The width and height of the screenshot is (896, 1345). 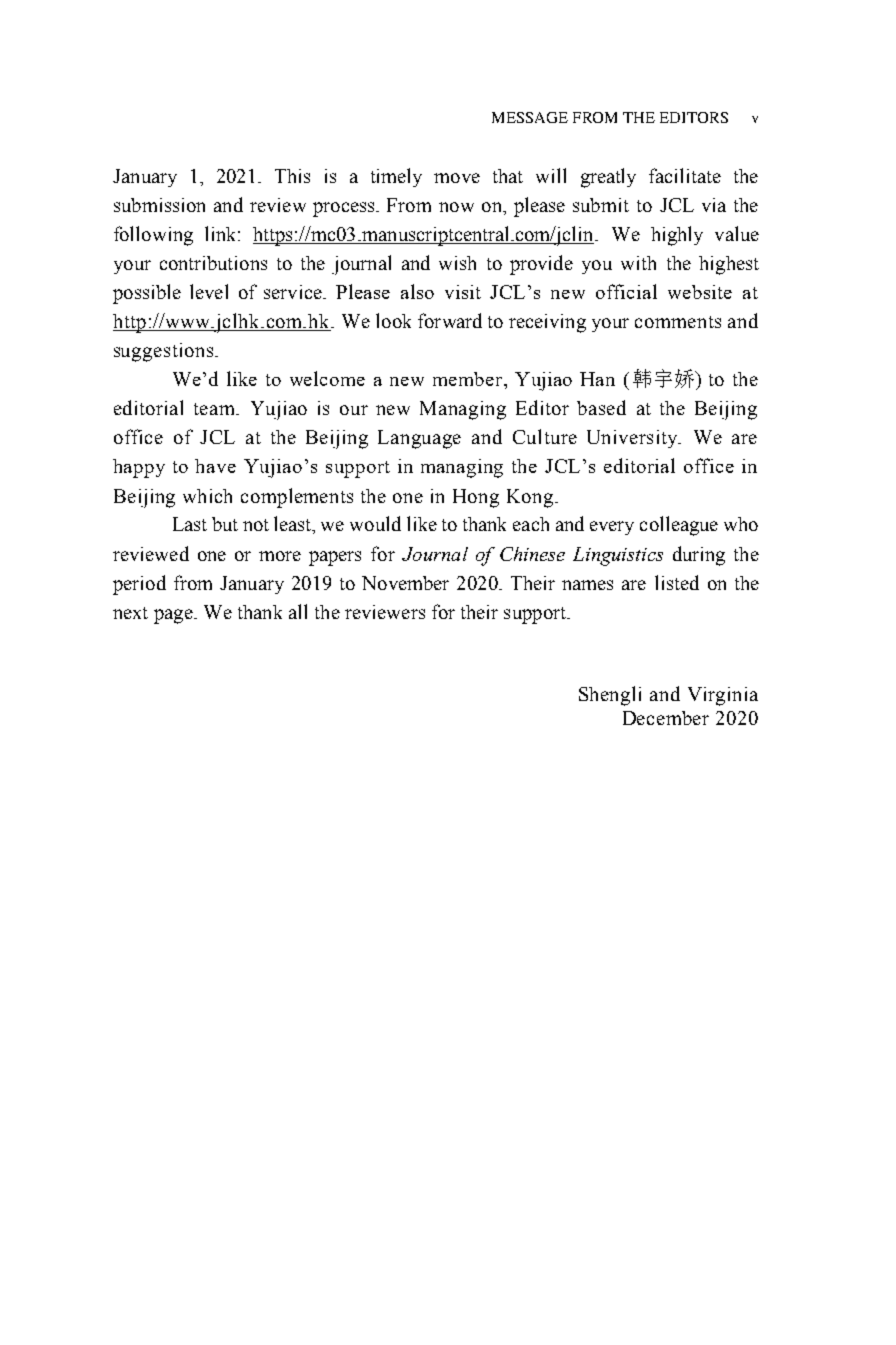 What do you see at coordinates (190, 524) in the screenshot?
I see `Last` at bounding box center [190, 524].
